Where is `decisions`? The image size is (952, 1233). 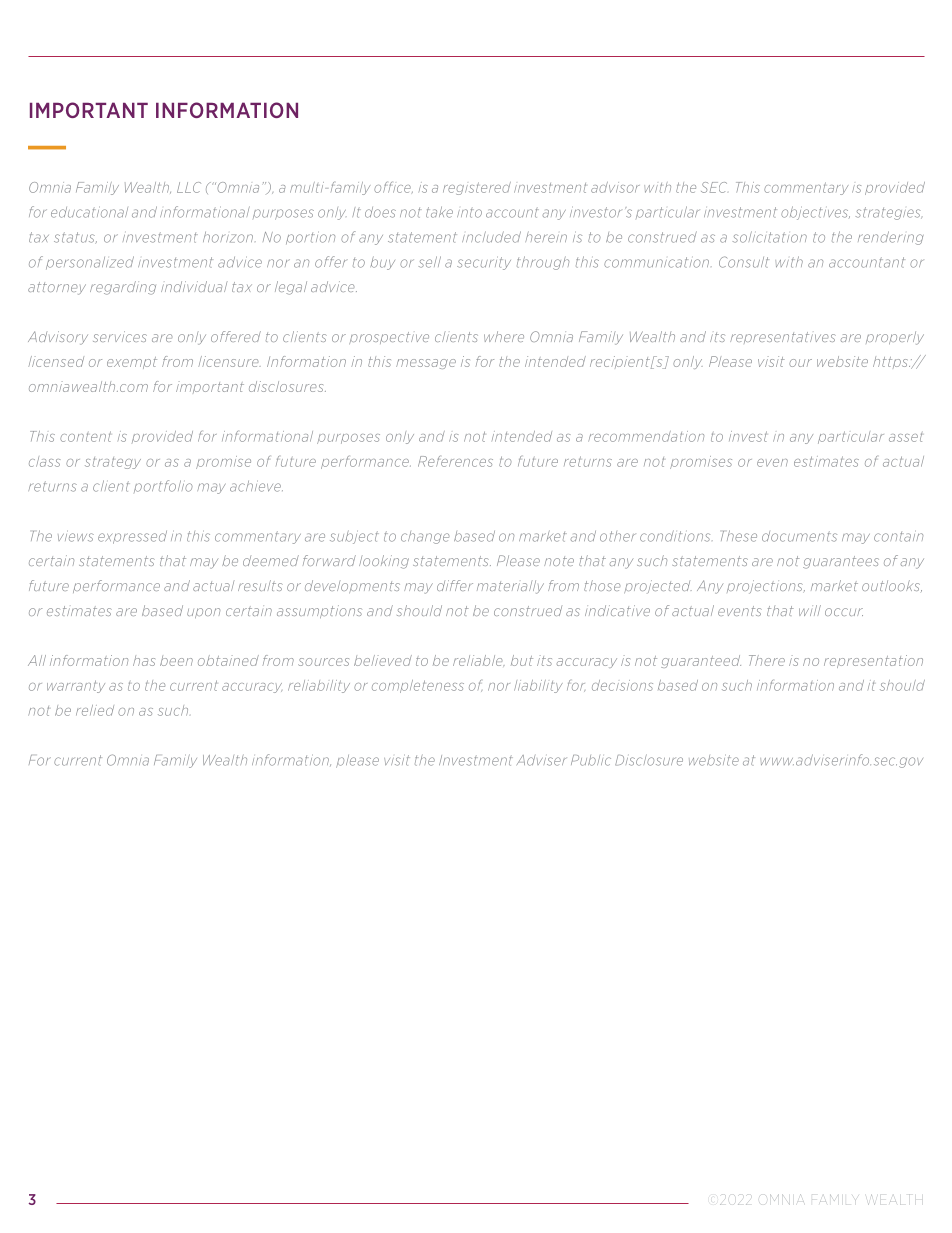 decisions is located at coordinates (622, 685).
